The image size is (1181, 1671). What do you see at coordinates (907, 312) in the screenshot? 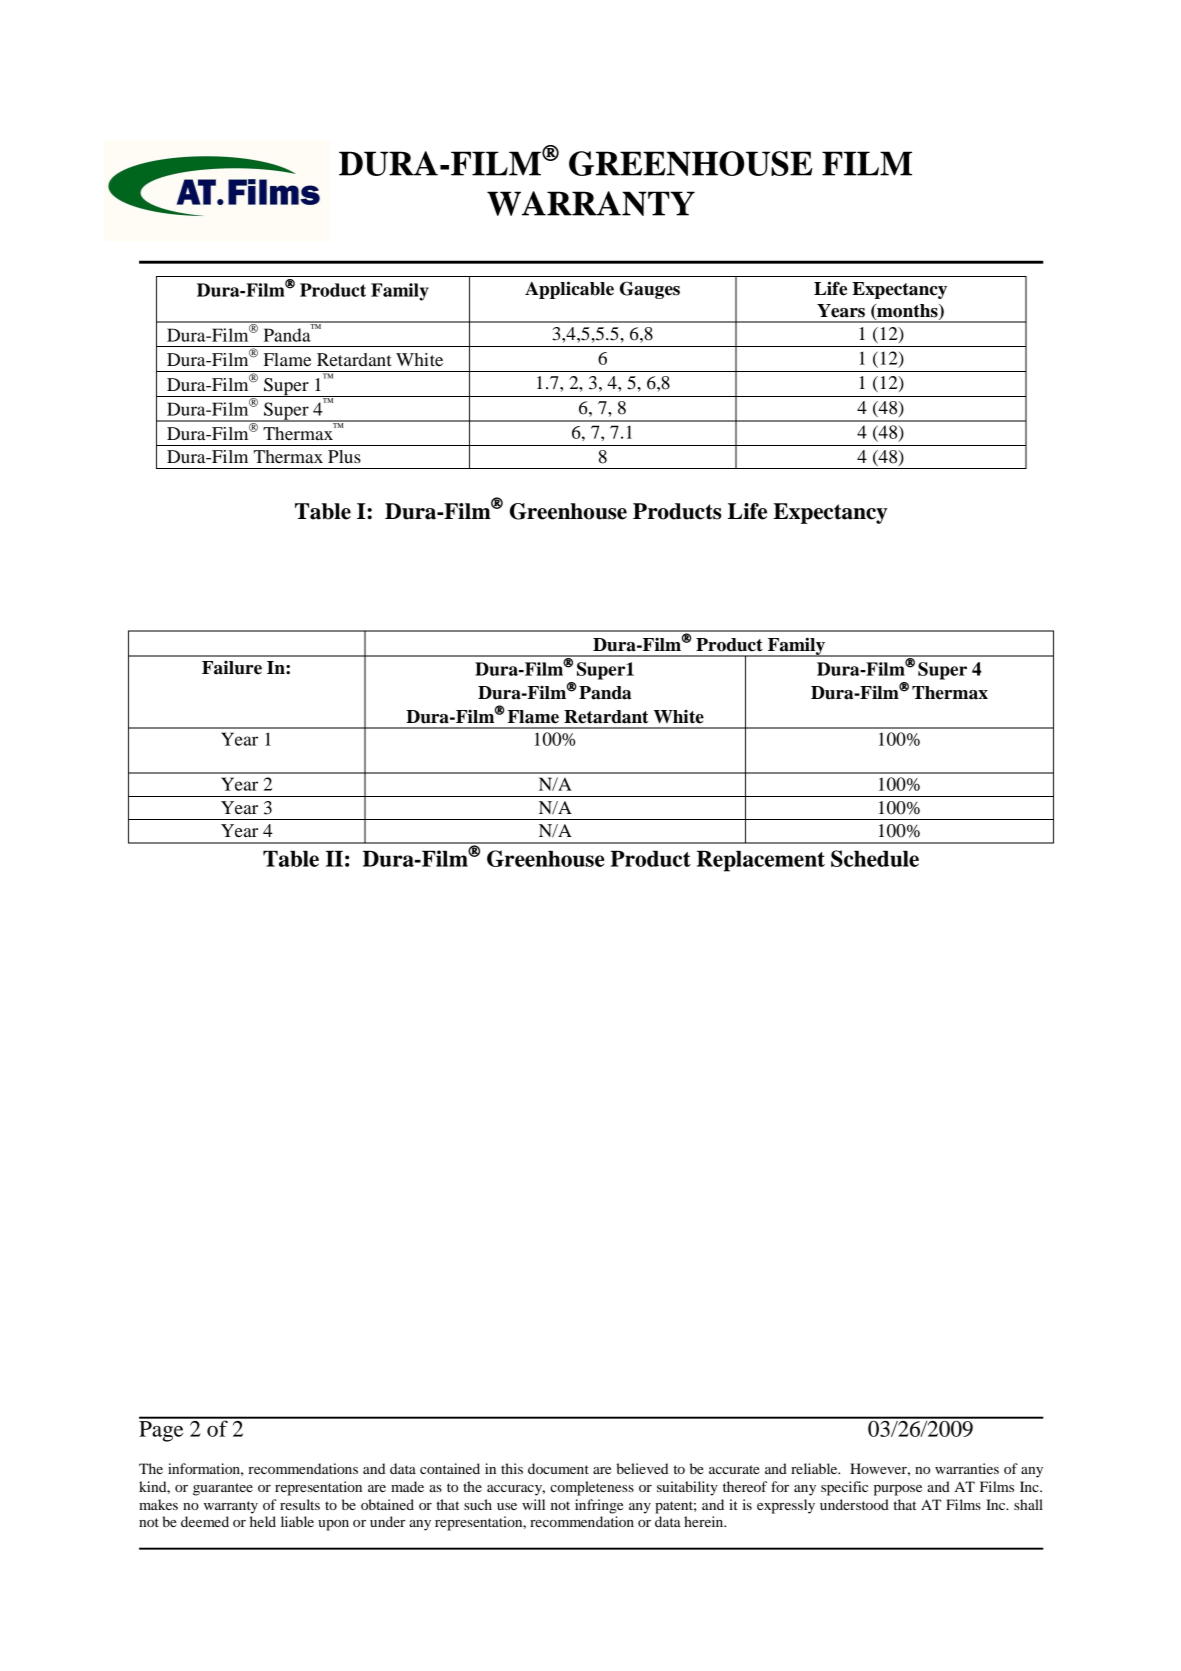
I see `months` at bounding box center [907, 312].
